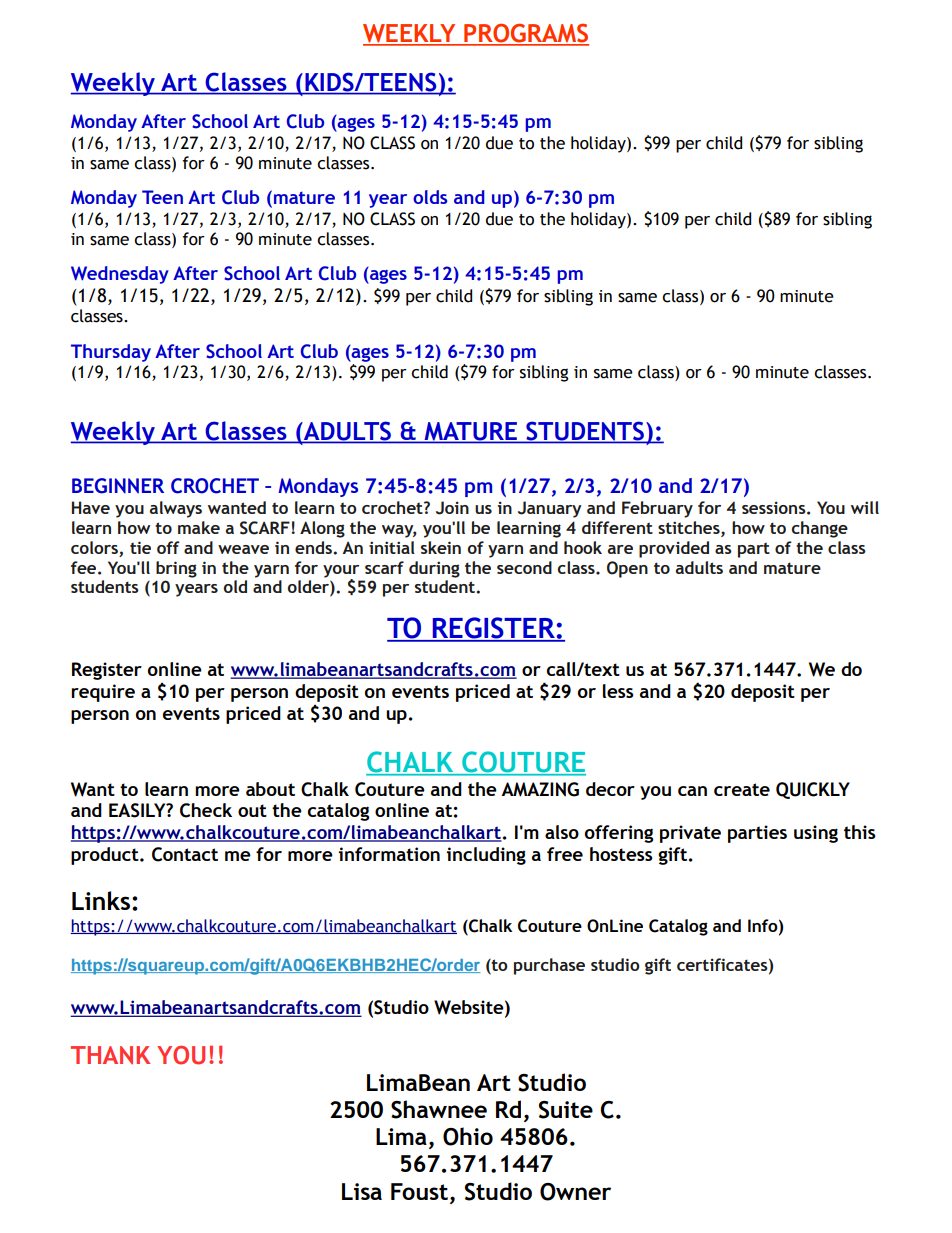 The image size is (952, 1233). Describe the element at coordinates (434, 569) in the screenshot. I see `during` at that location.
